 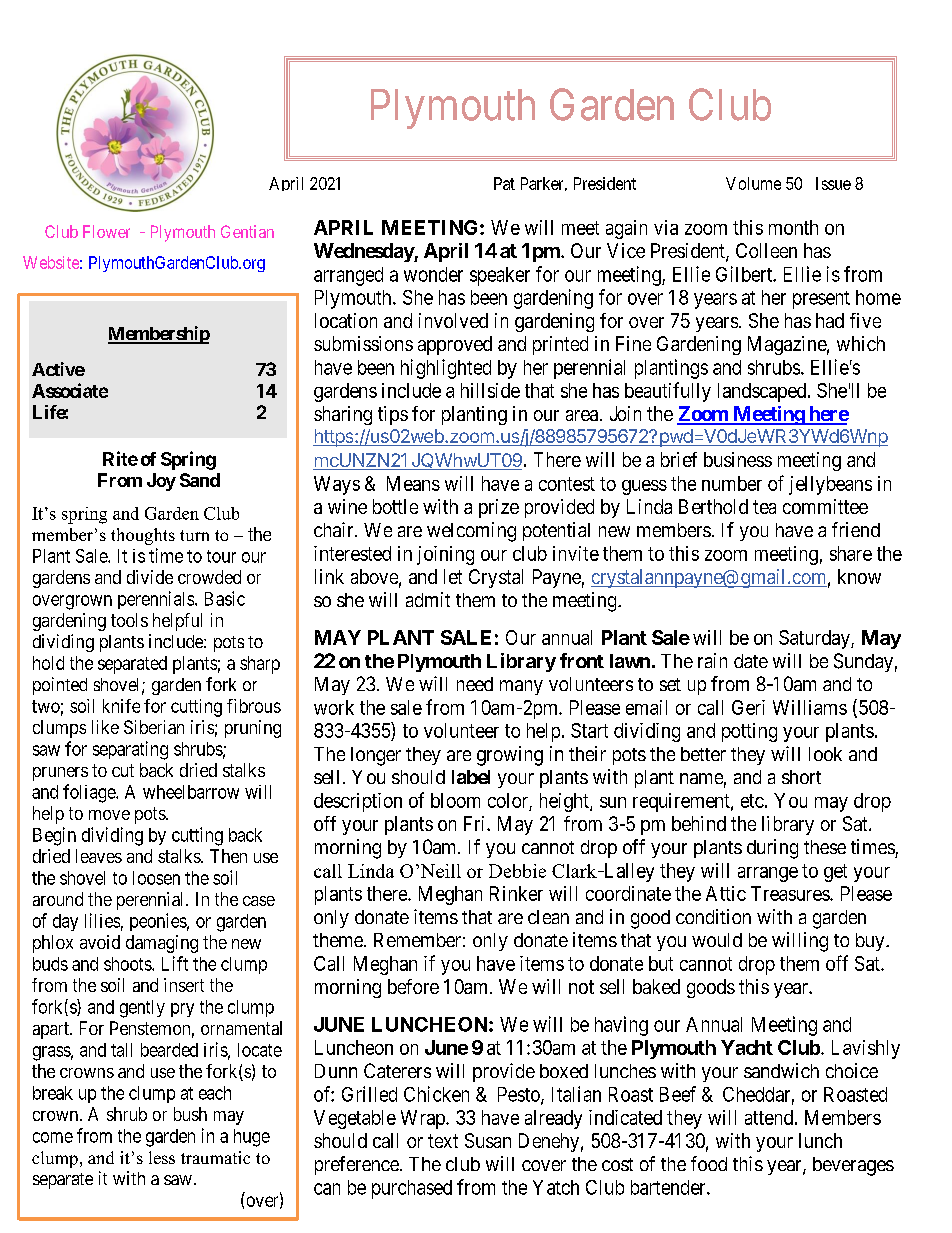 What do you see at coordinates (150, 577) in the page?
I see `divide` at bounding box center [150, 577].
